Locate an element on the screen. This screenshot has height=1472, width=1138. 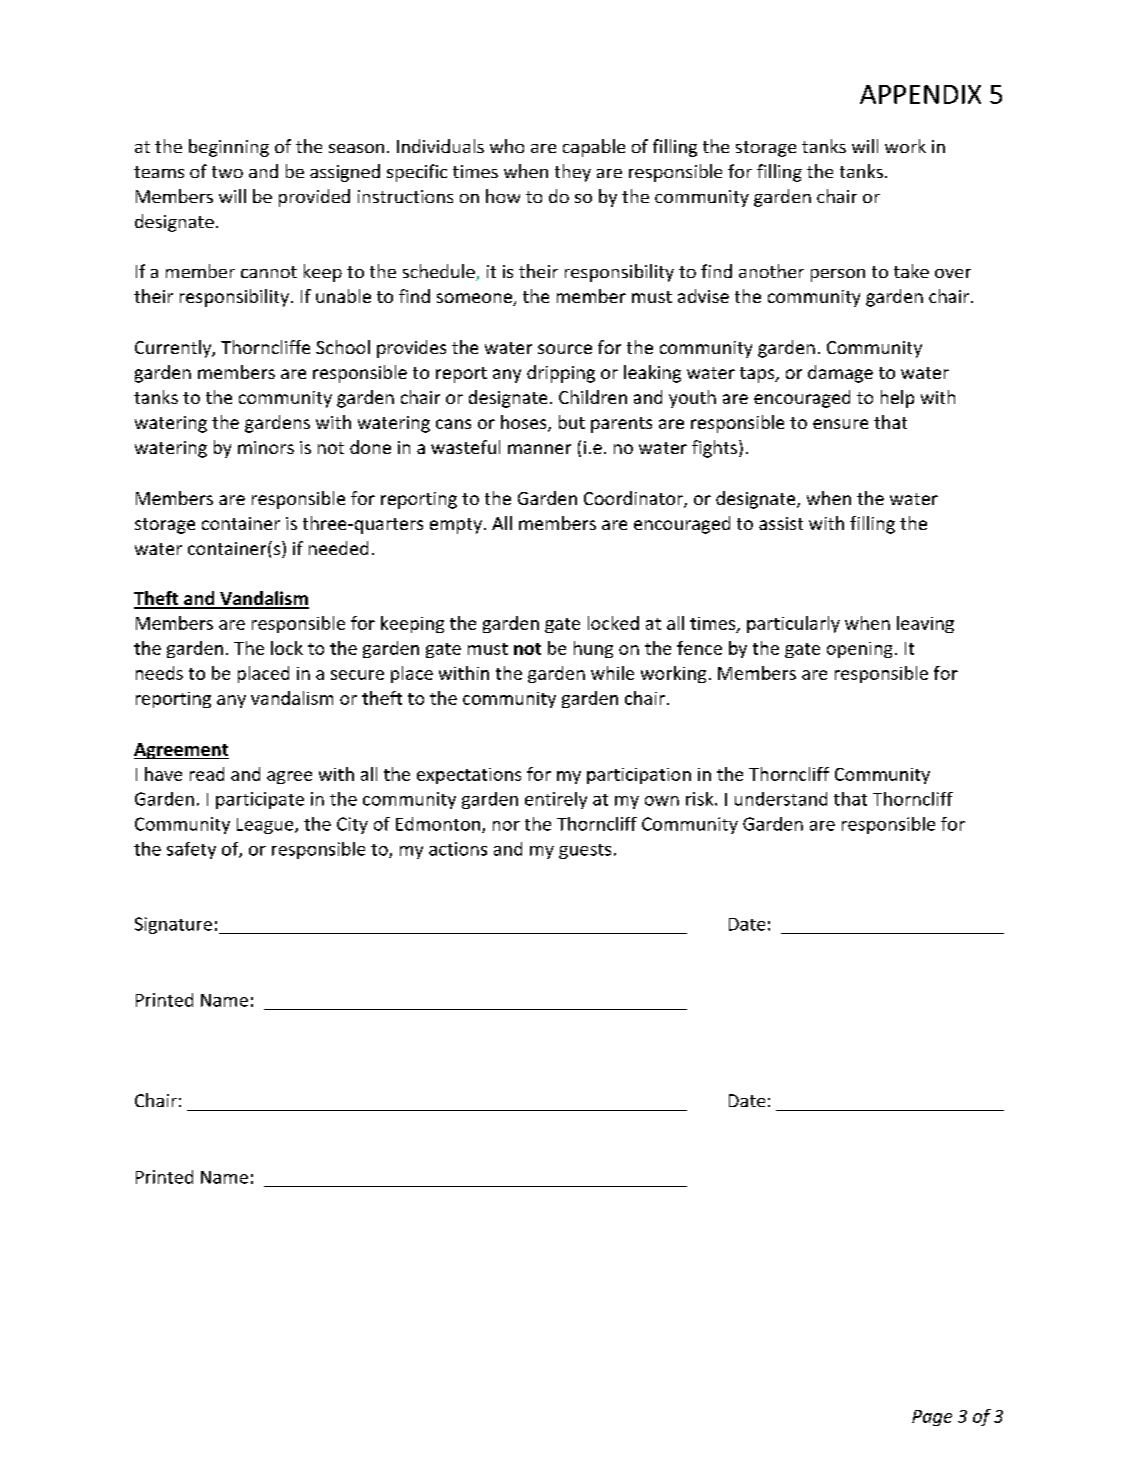
entirely is located at coordinates (556, 800).
